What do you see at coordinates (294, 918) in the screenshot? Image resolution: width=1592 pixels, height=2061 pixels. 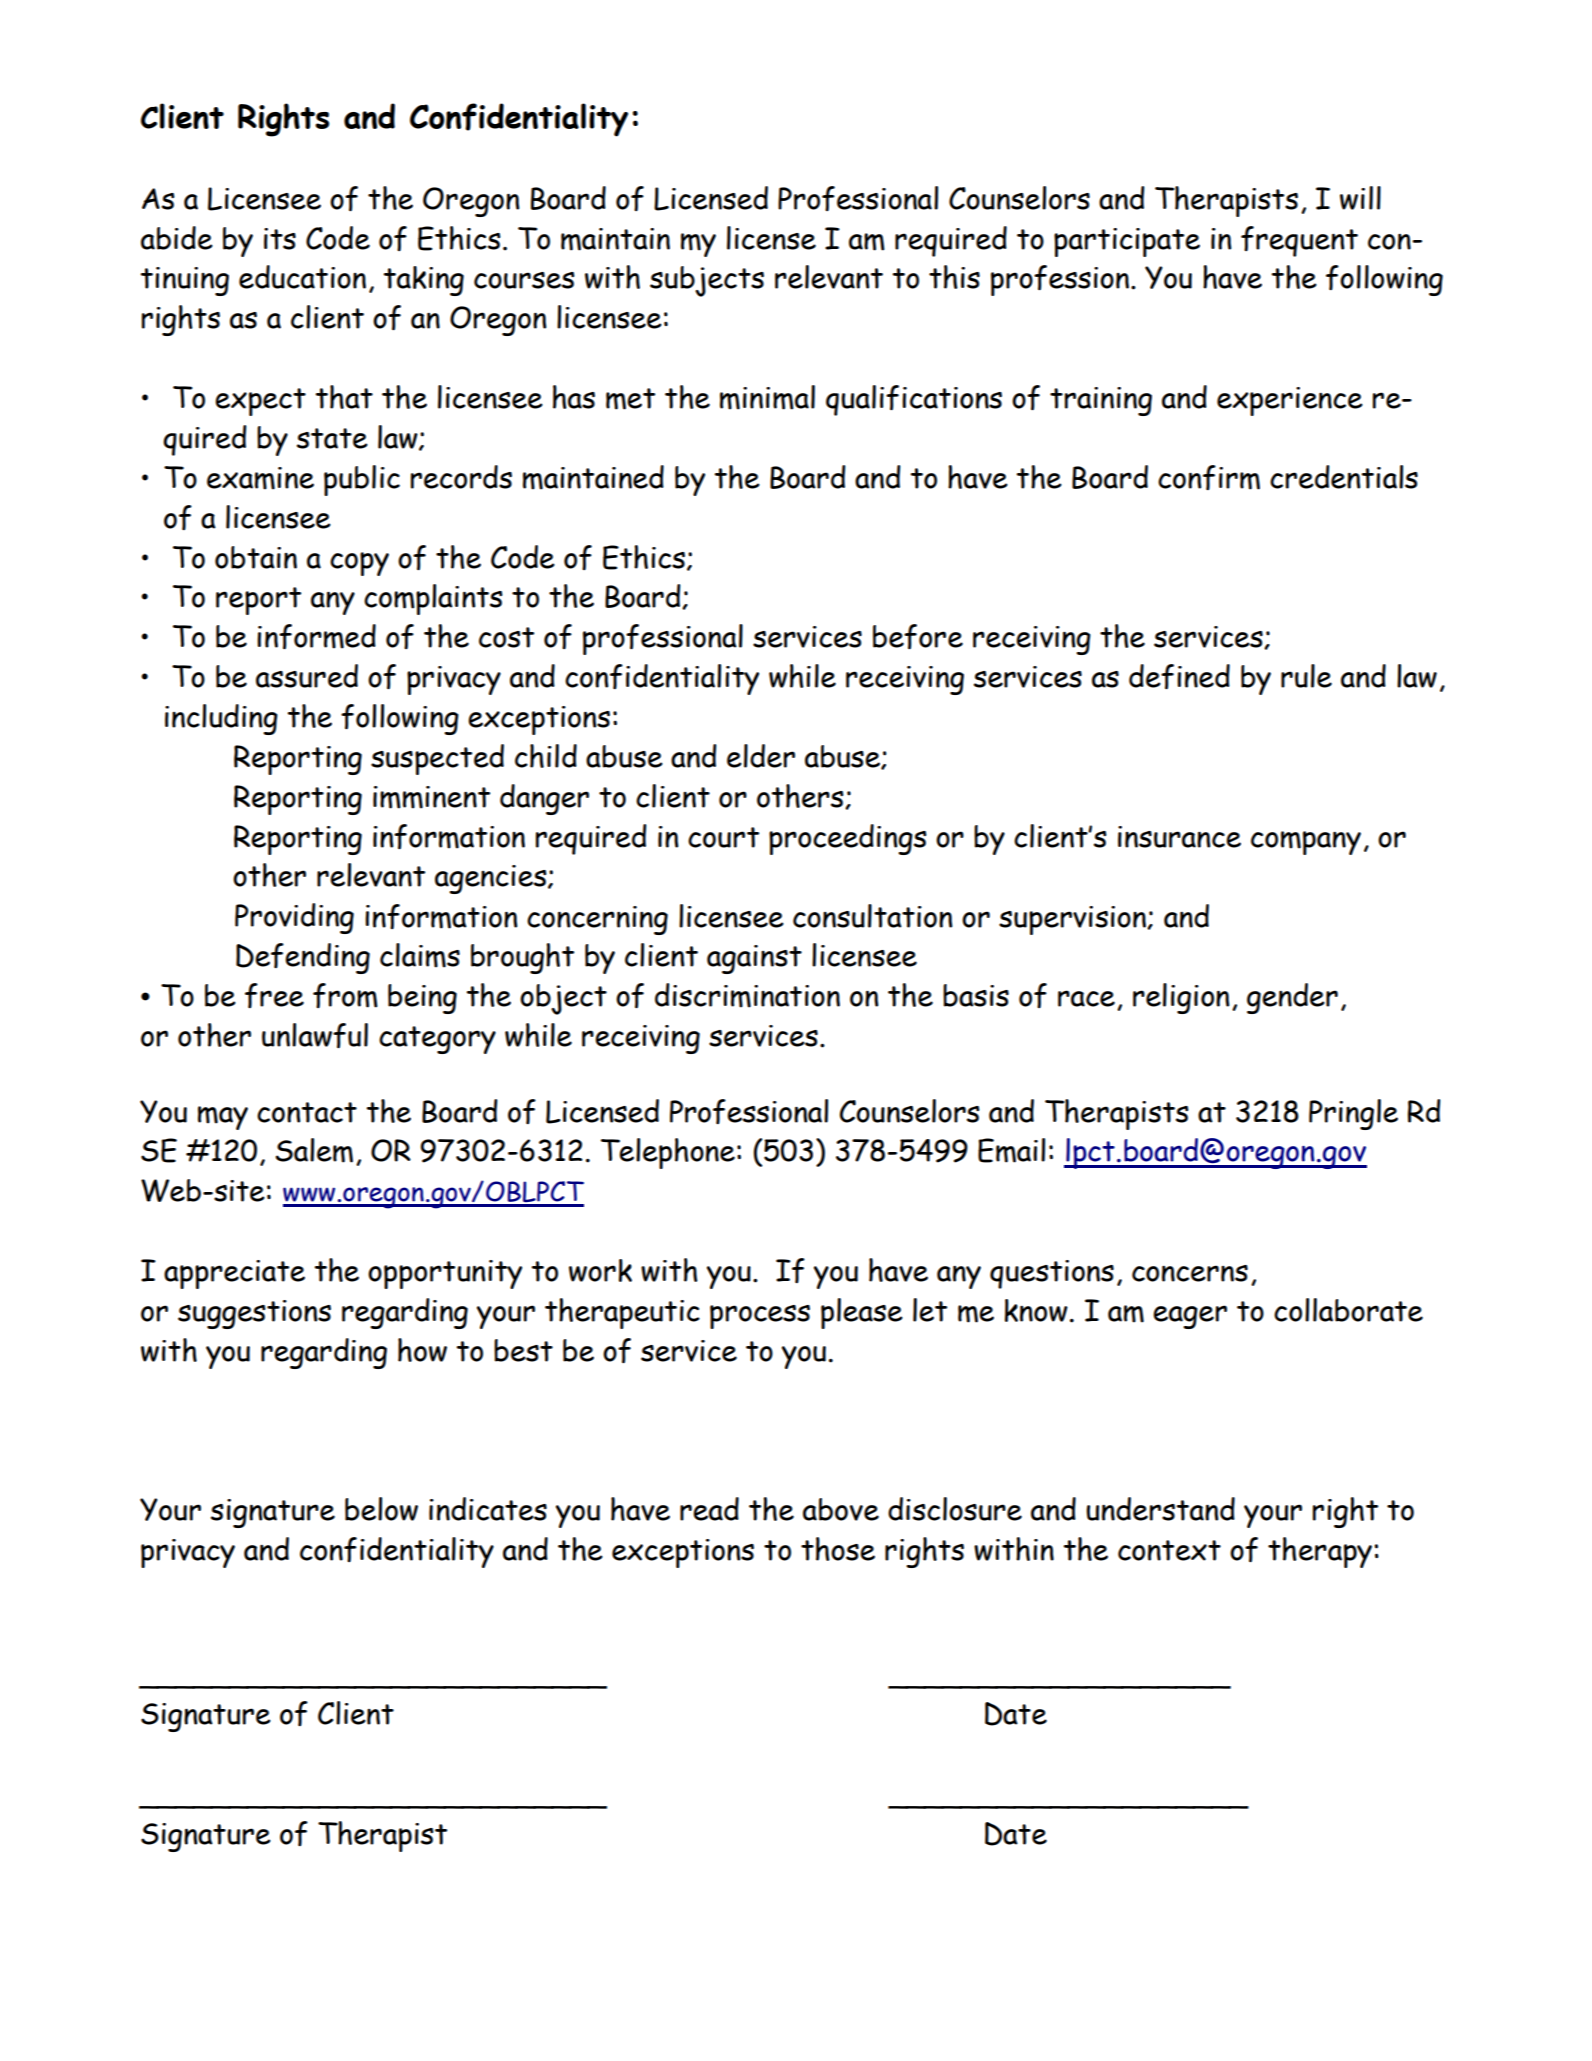 I see `Providing` at bounding box center [294, 918].
